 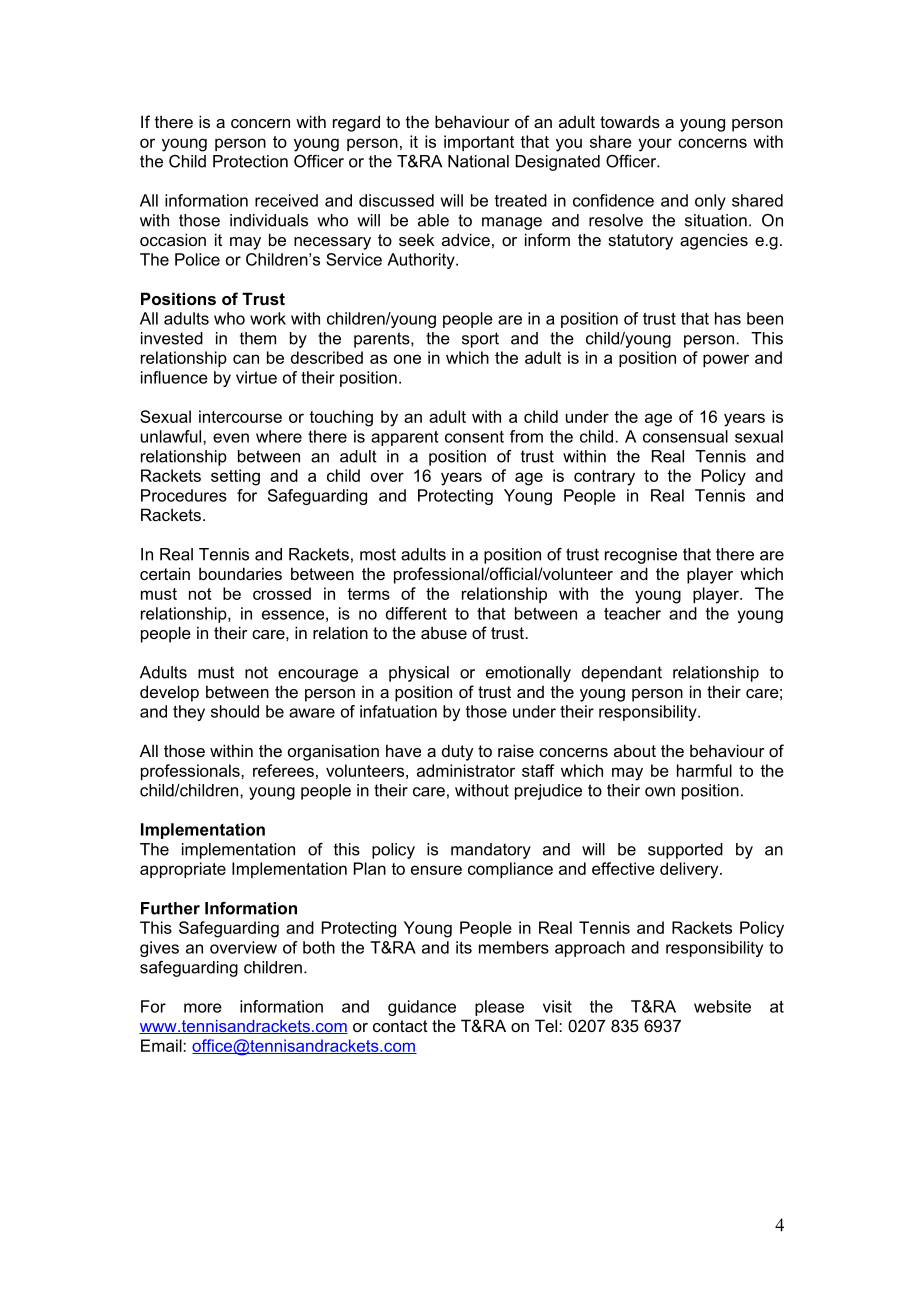 What do you see at coordinates (655, 145) in the page?
I see `your` at bounding box center [655, 145].
